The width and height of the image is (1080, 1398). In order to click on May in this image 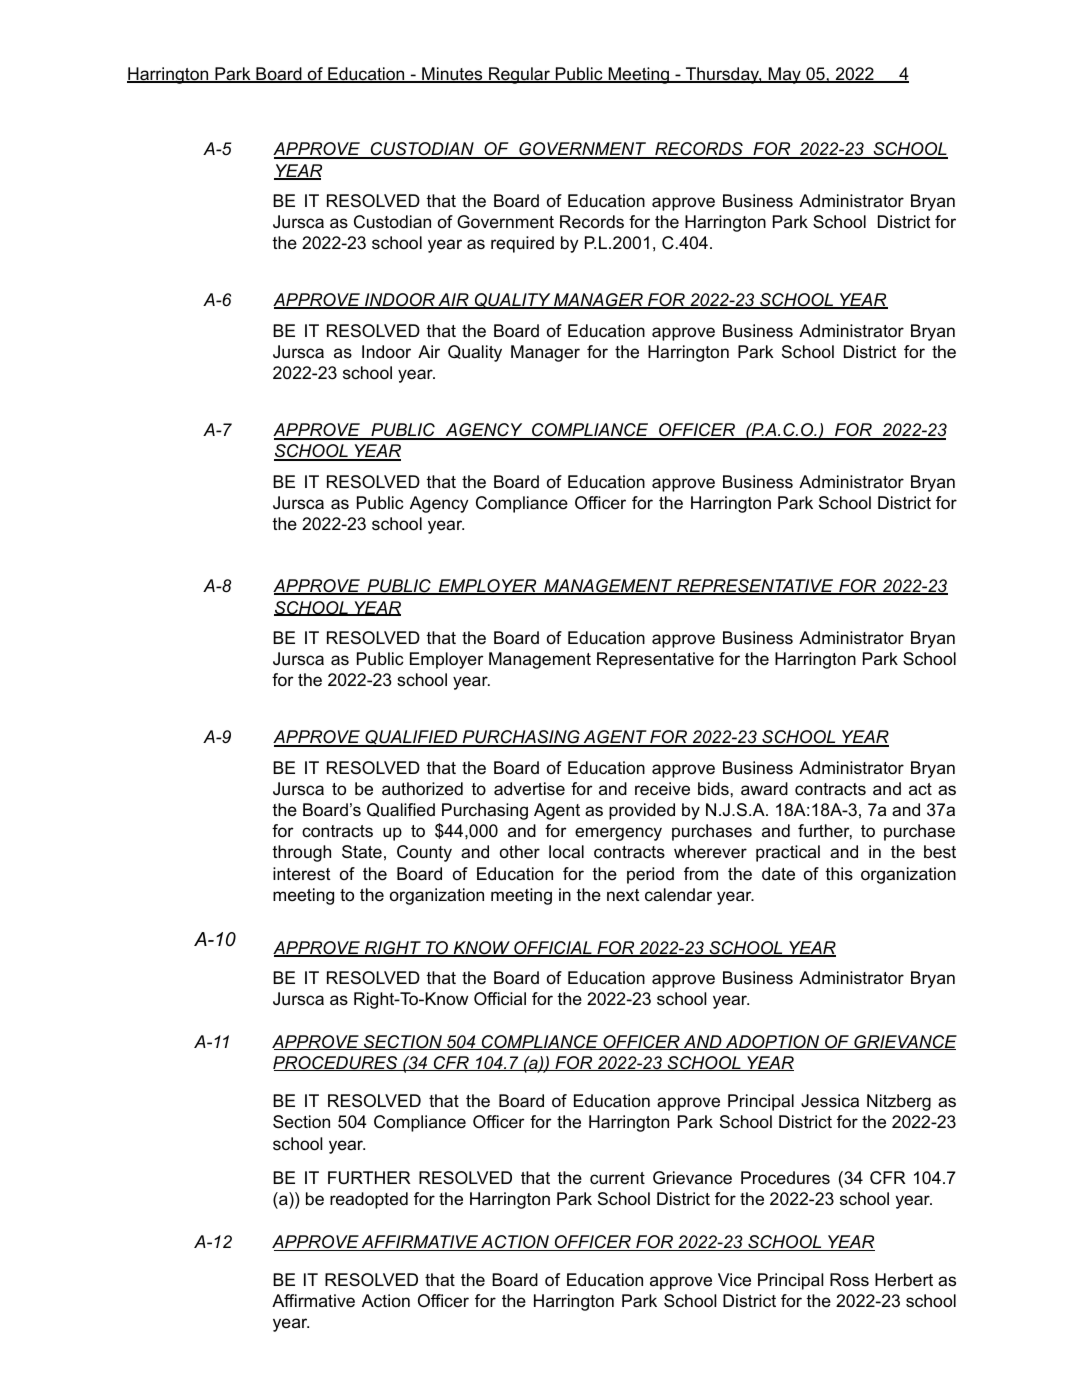, I will do `click(784, 75)`.
